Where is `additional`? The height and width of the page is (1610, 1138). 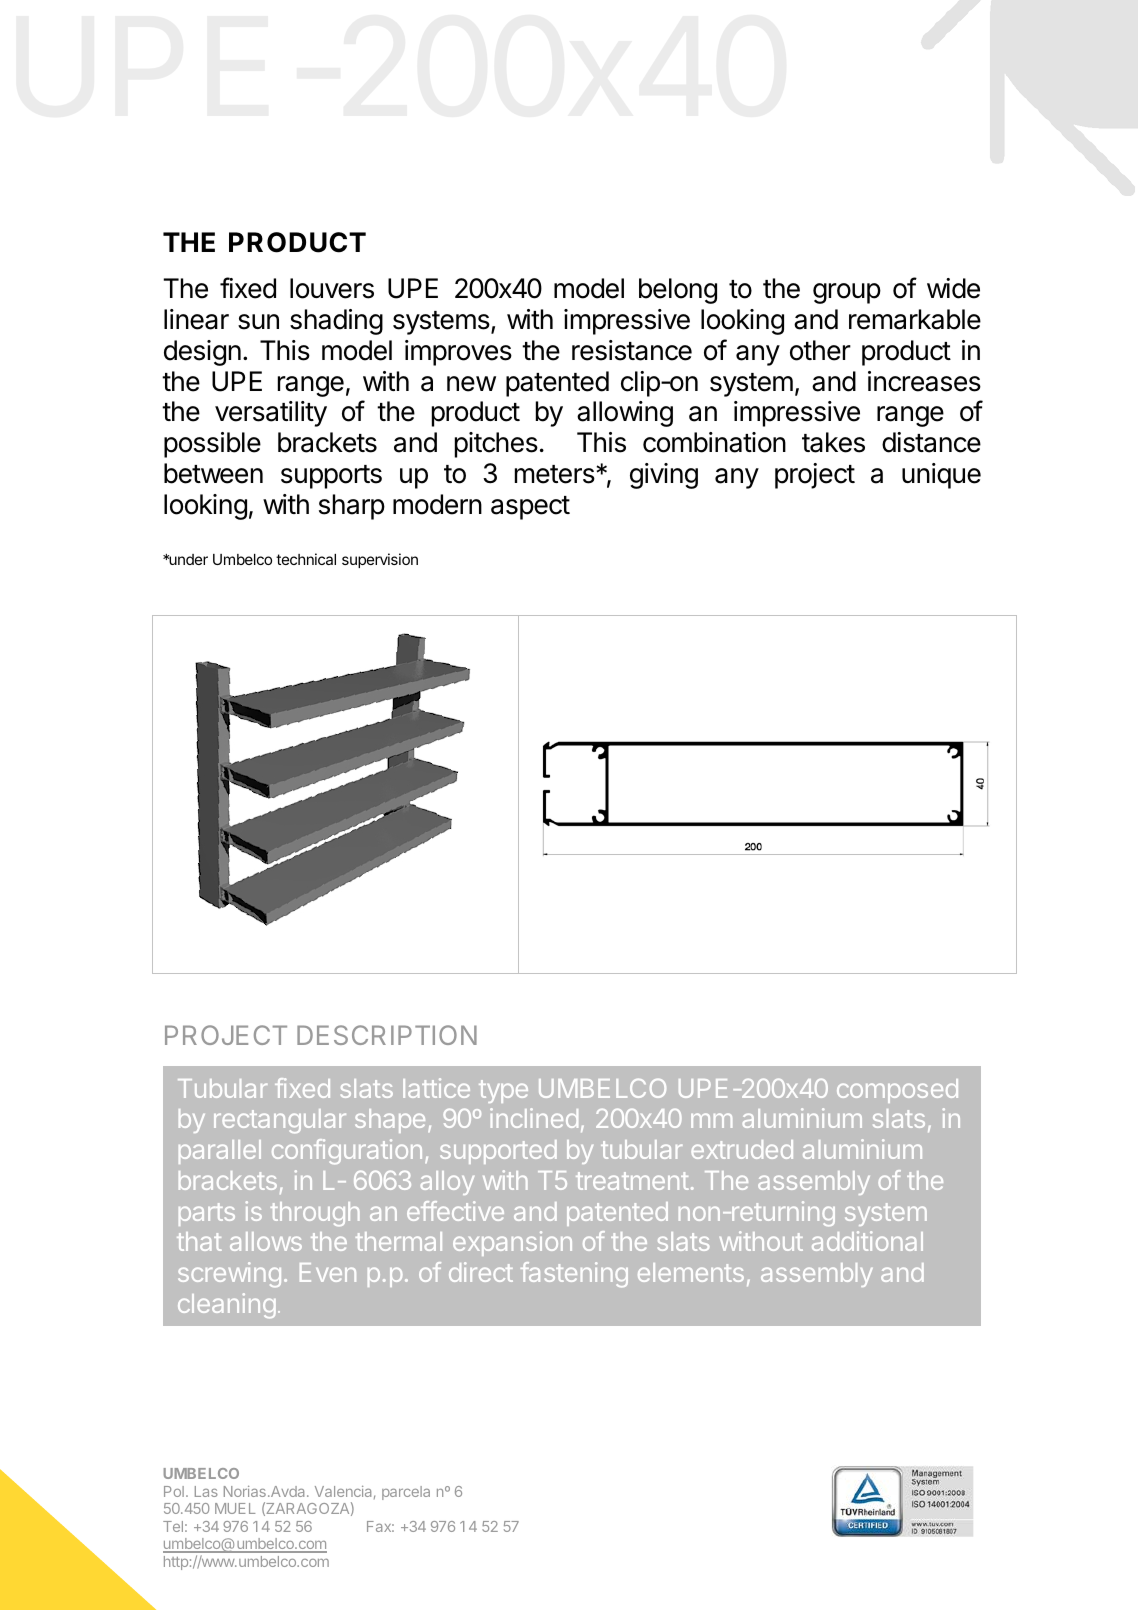
additional is located at coordinates (867, 1241).
